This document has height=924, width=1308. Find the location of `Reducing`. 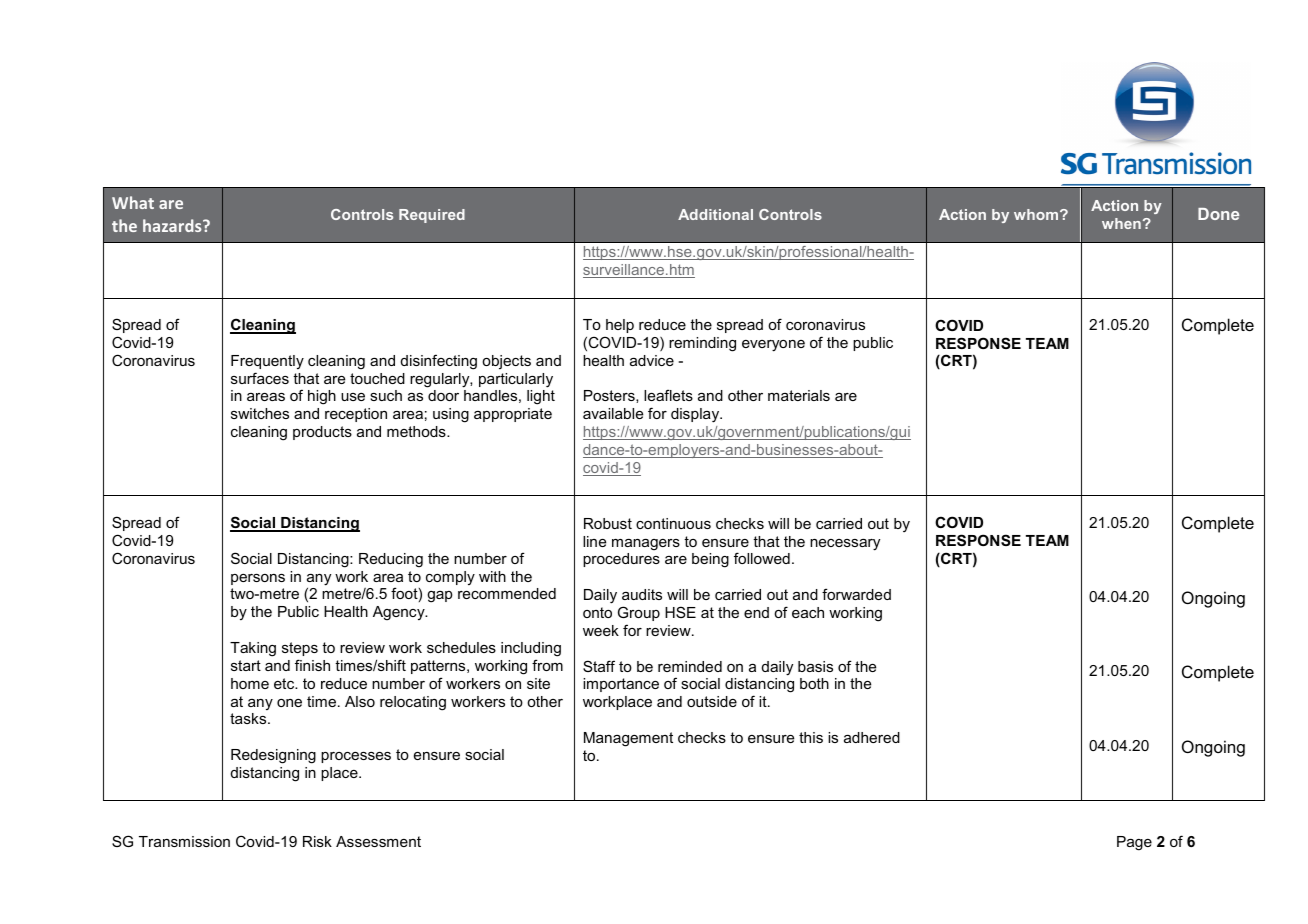

Reducing is located at coordinates (391, 560).
